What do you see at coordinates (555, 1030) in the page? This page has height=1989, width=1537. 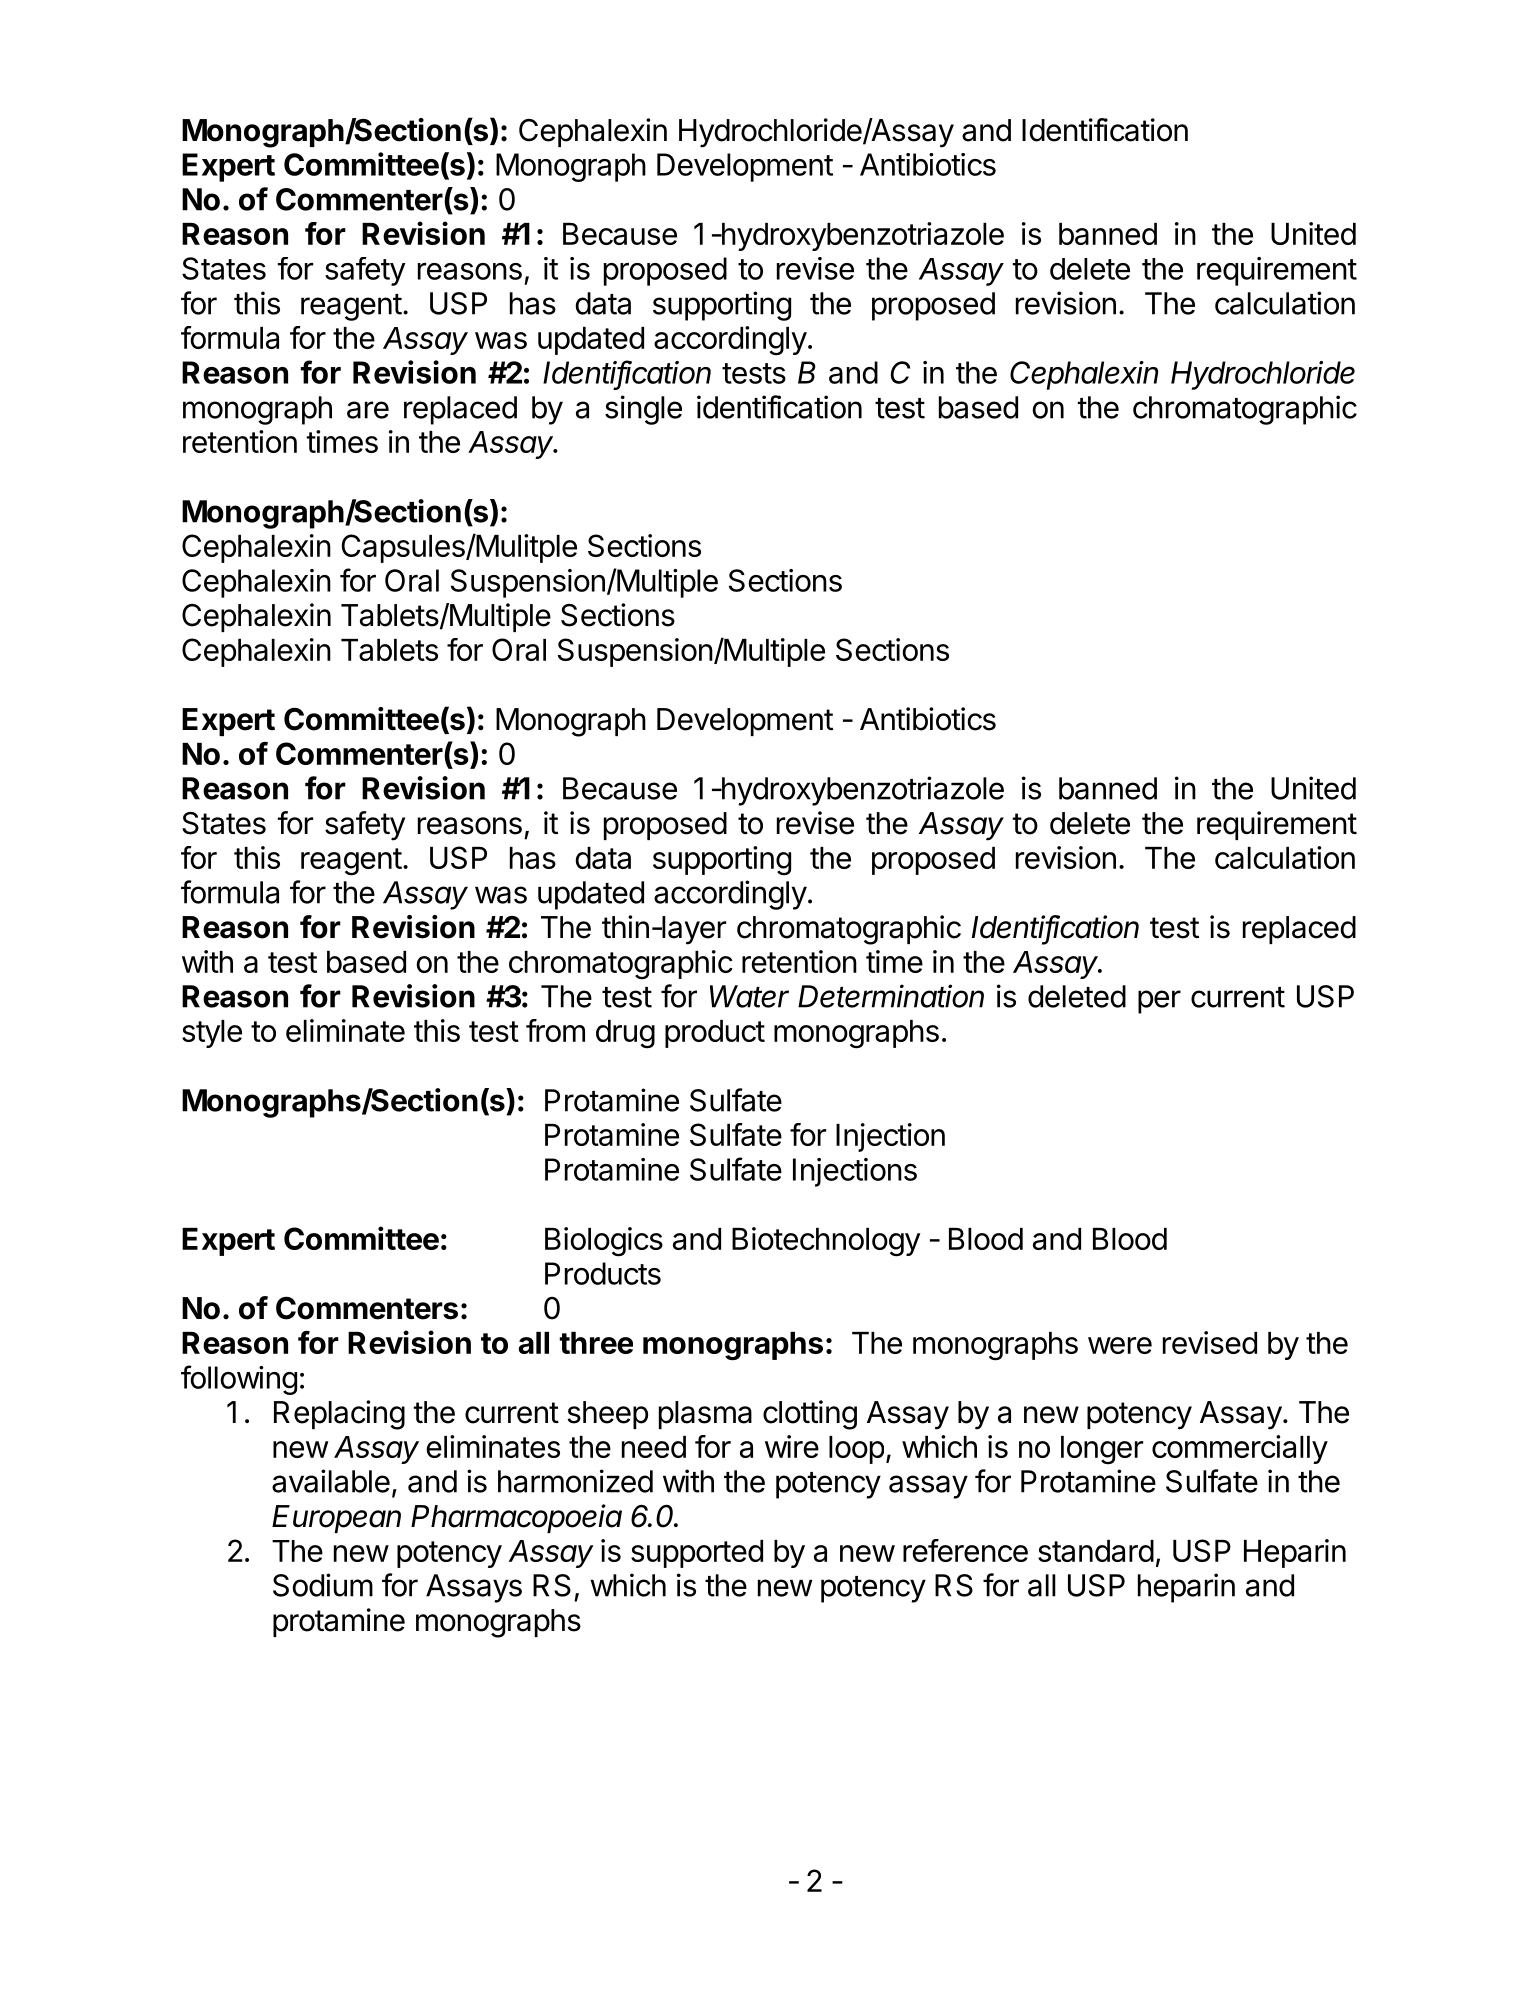 I see `from` at bounding box center [555, 1030].
